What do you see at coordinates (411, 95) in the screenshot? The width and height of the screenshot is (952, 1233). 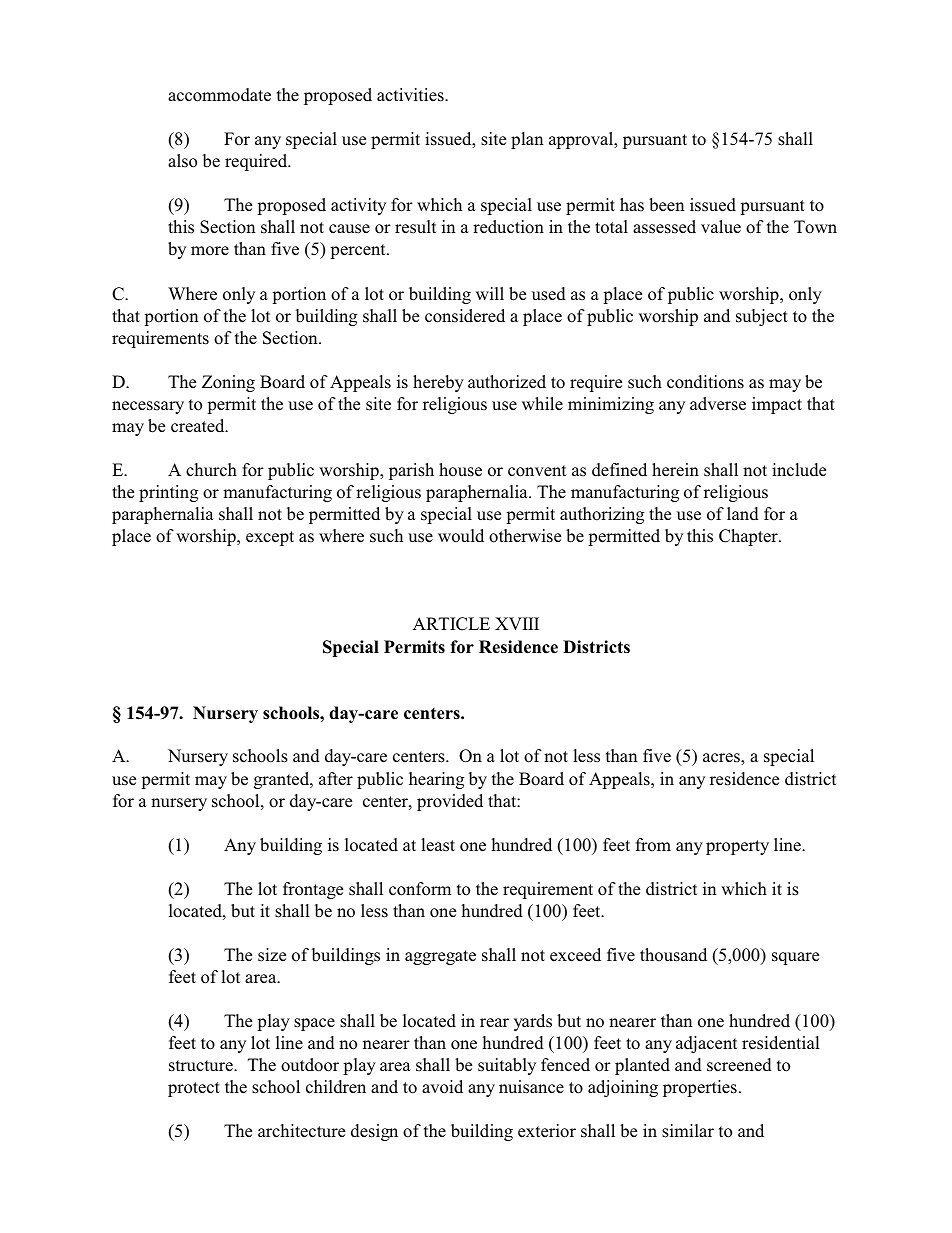 I see `activities` at bounding box center [411, 95].
